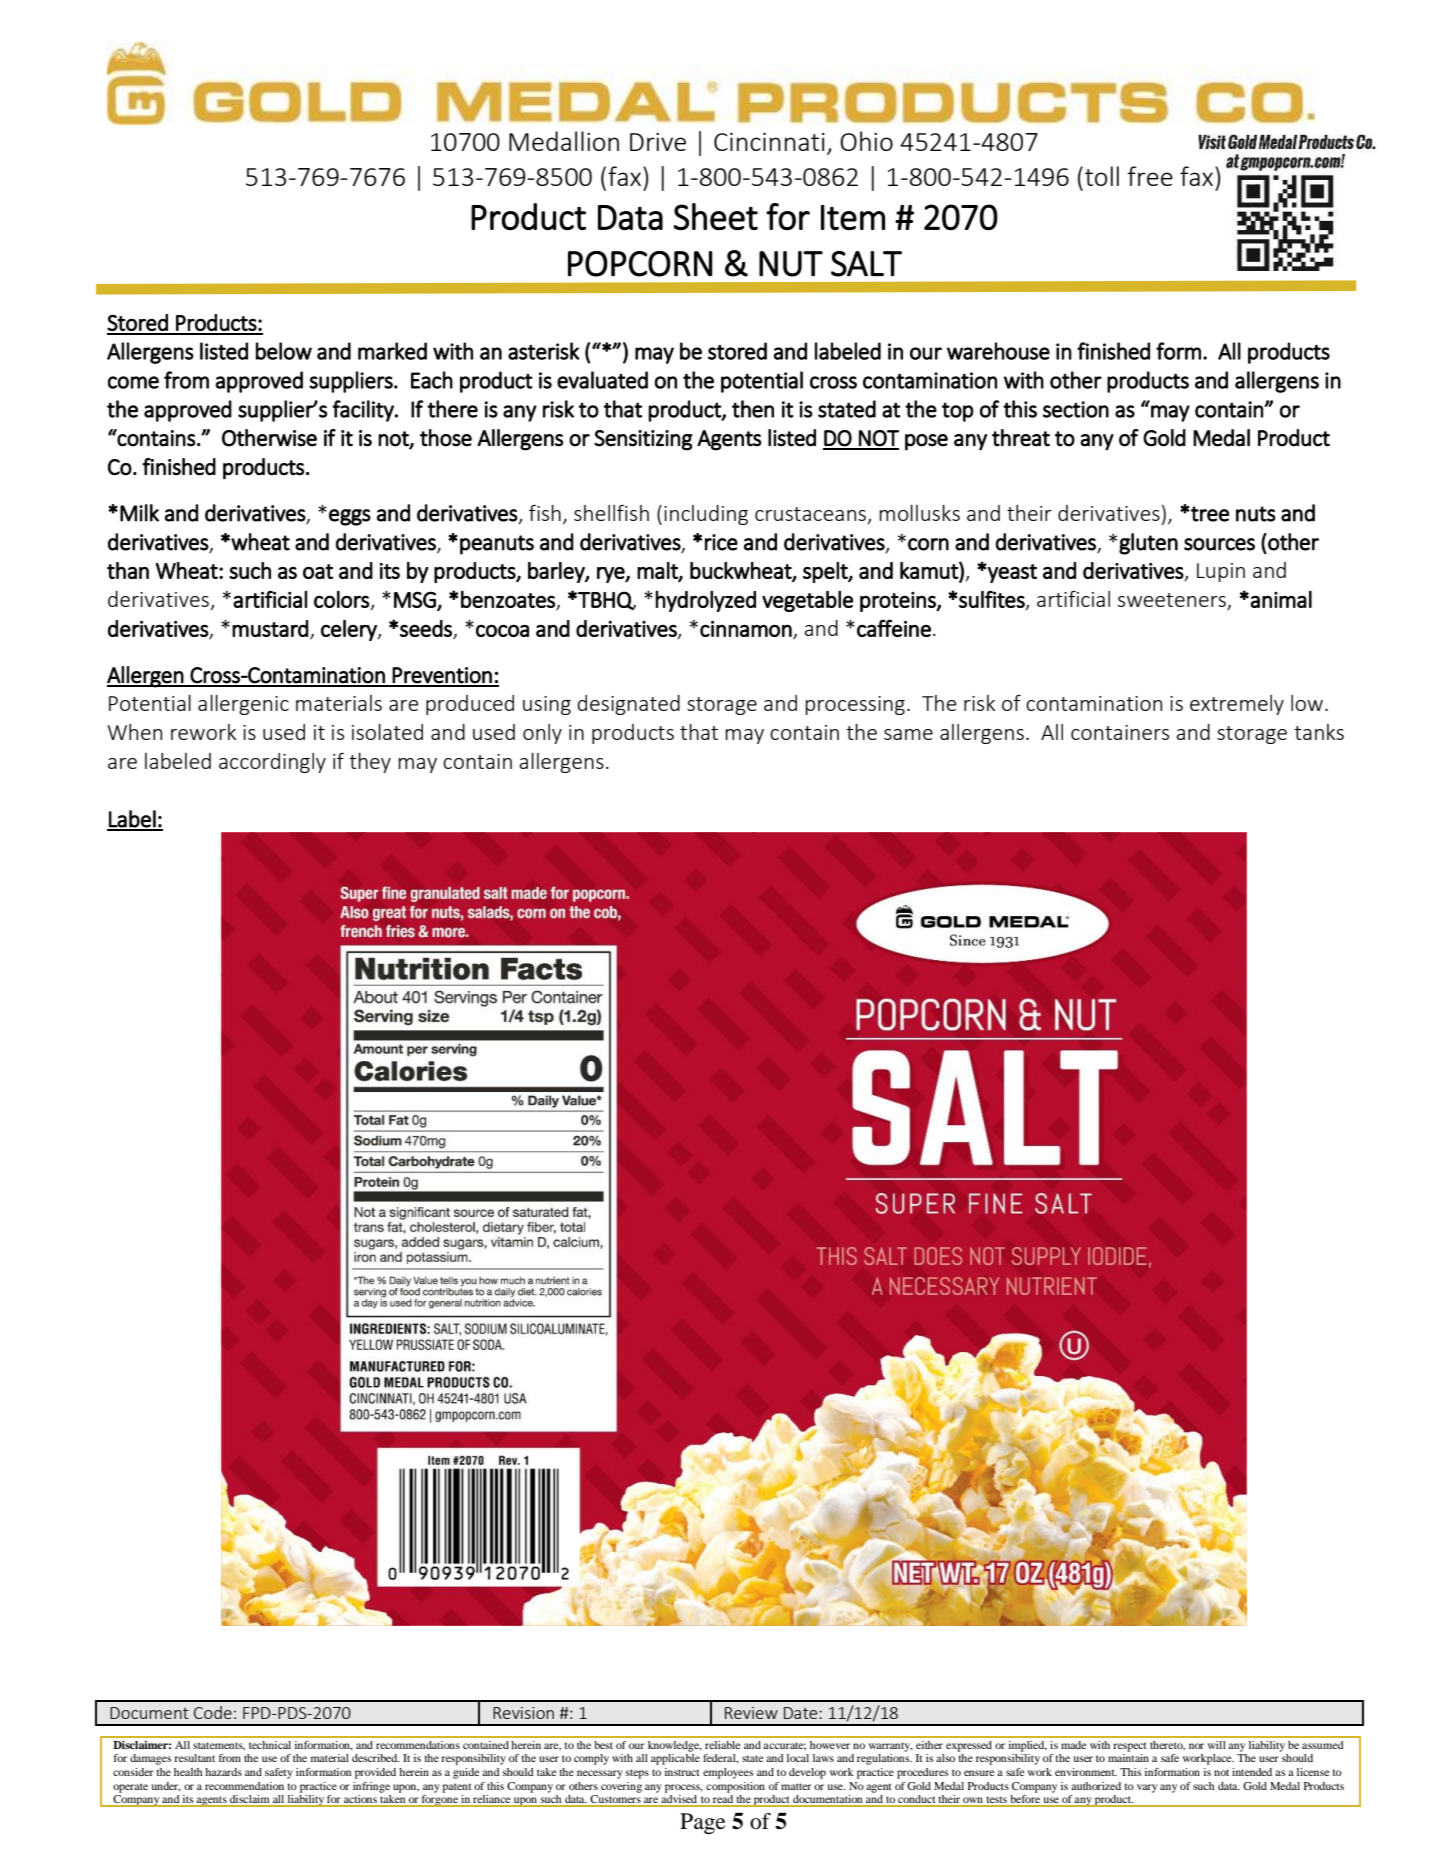  What do you see at coordinates (705, 601) in the document?
I see `hydrolyzed` at bounding box center [705, 601].
